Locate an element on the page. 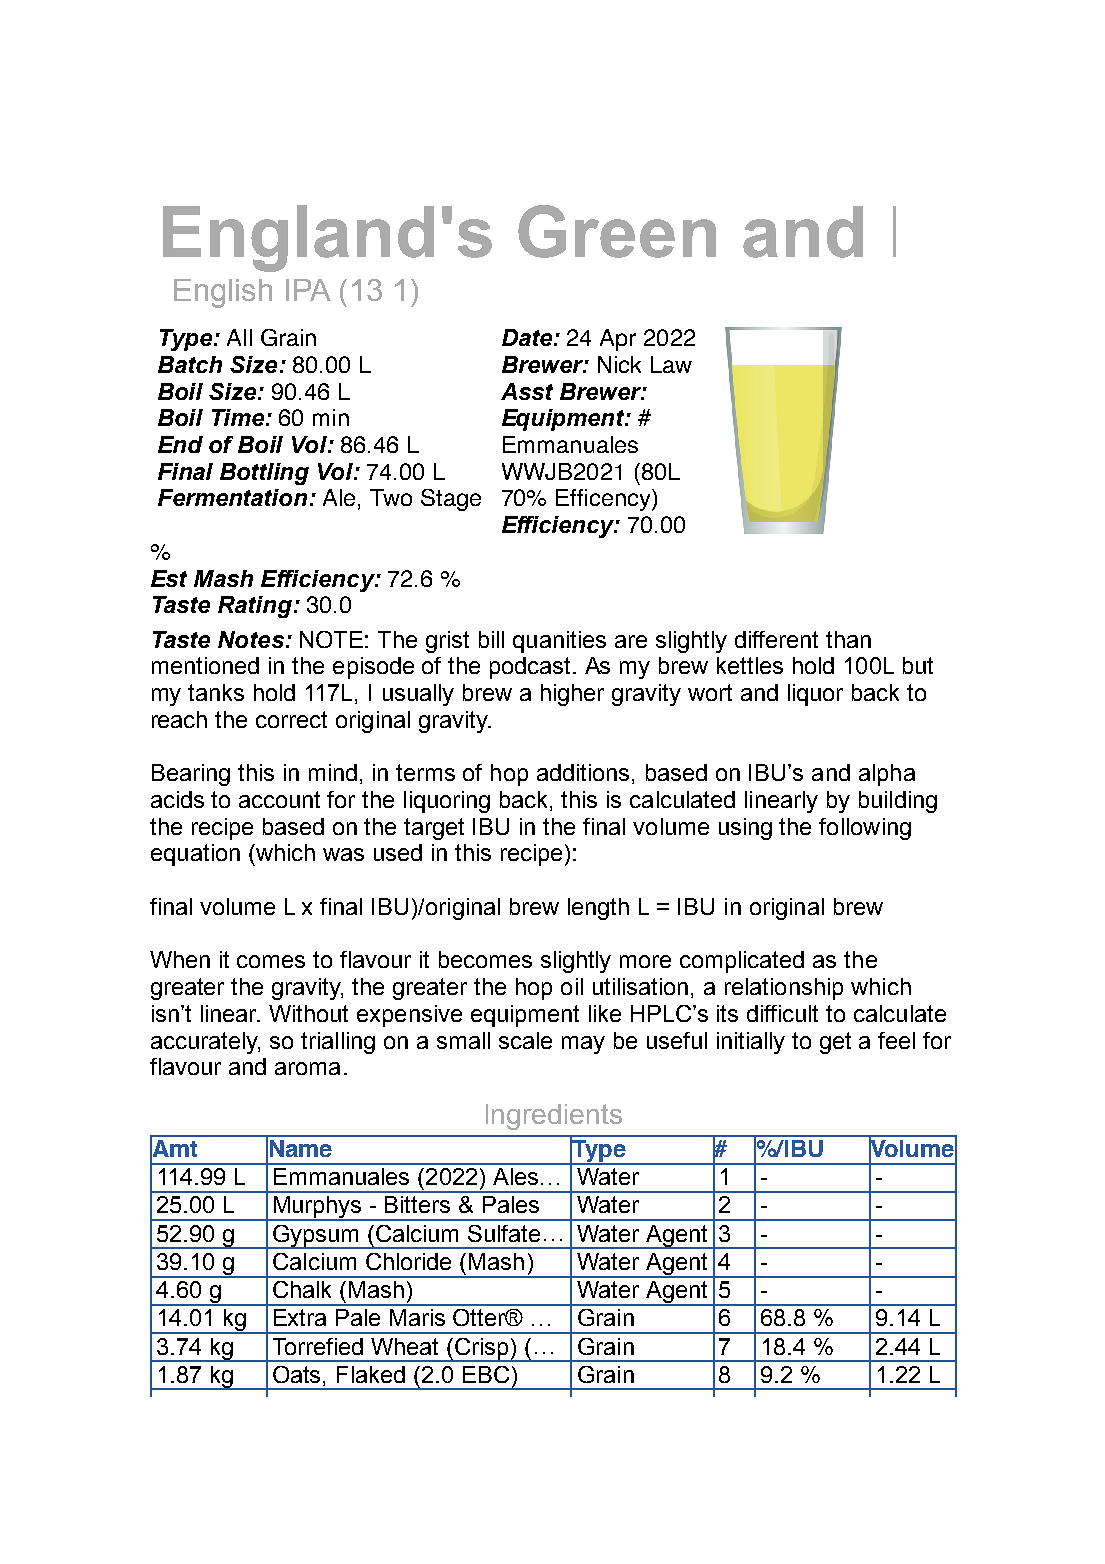 The width and height of the image is (1105, 1564). account is located at coordinates (279, 799).
